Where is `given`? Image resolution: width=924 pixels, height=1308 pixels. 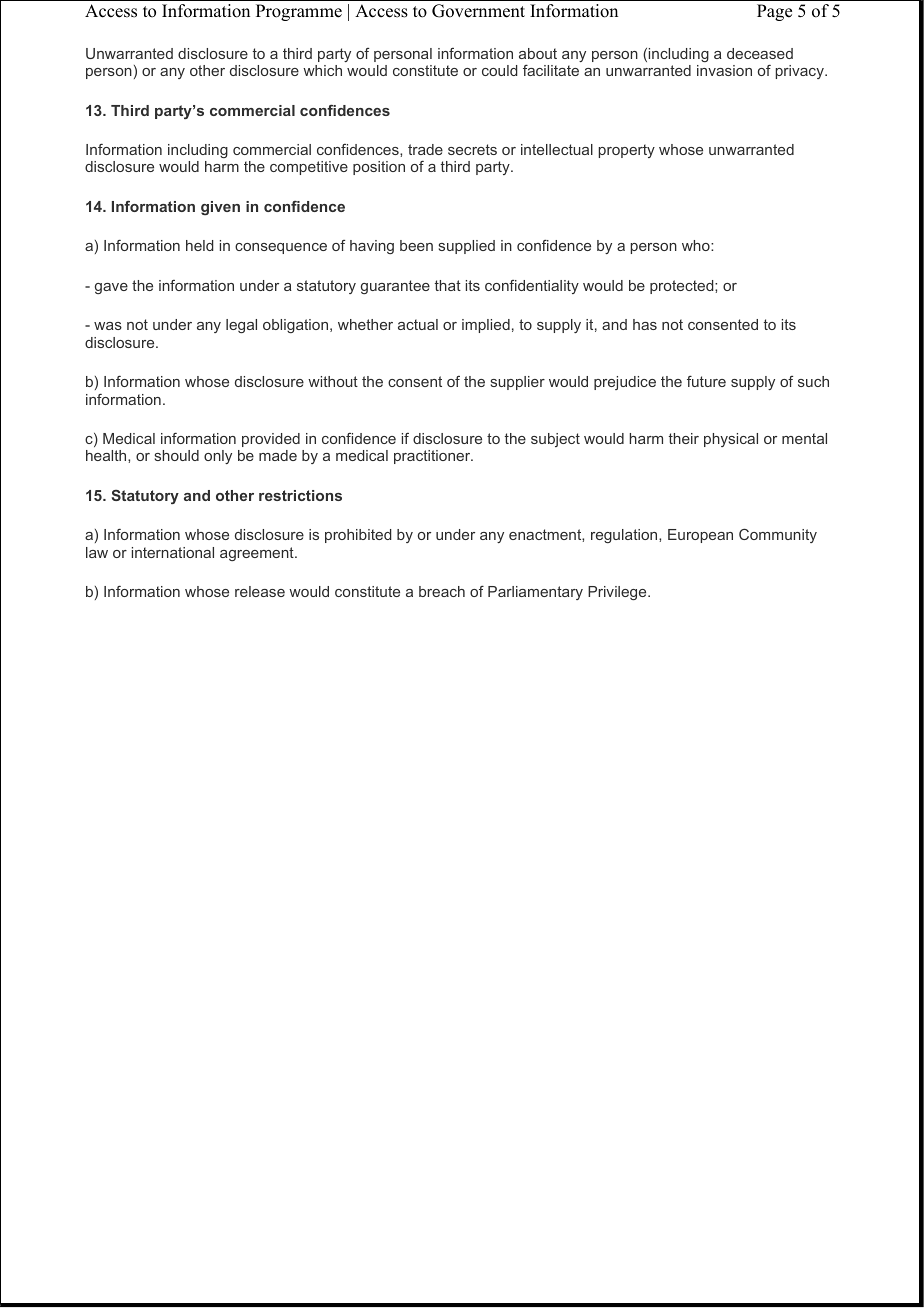
given is located at coordinates (220, 208).
